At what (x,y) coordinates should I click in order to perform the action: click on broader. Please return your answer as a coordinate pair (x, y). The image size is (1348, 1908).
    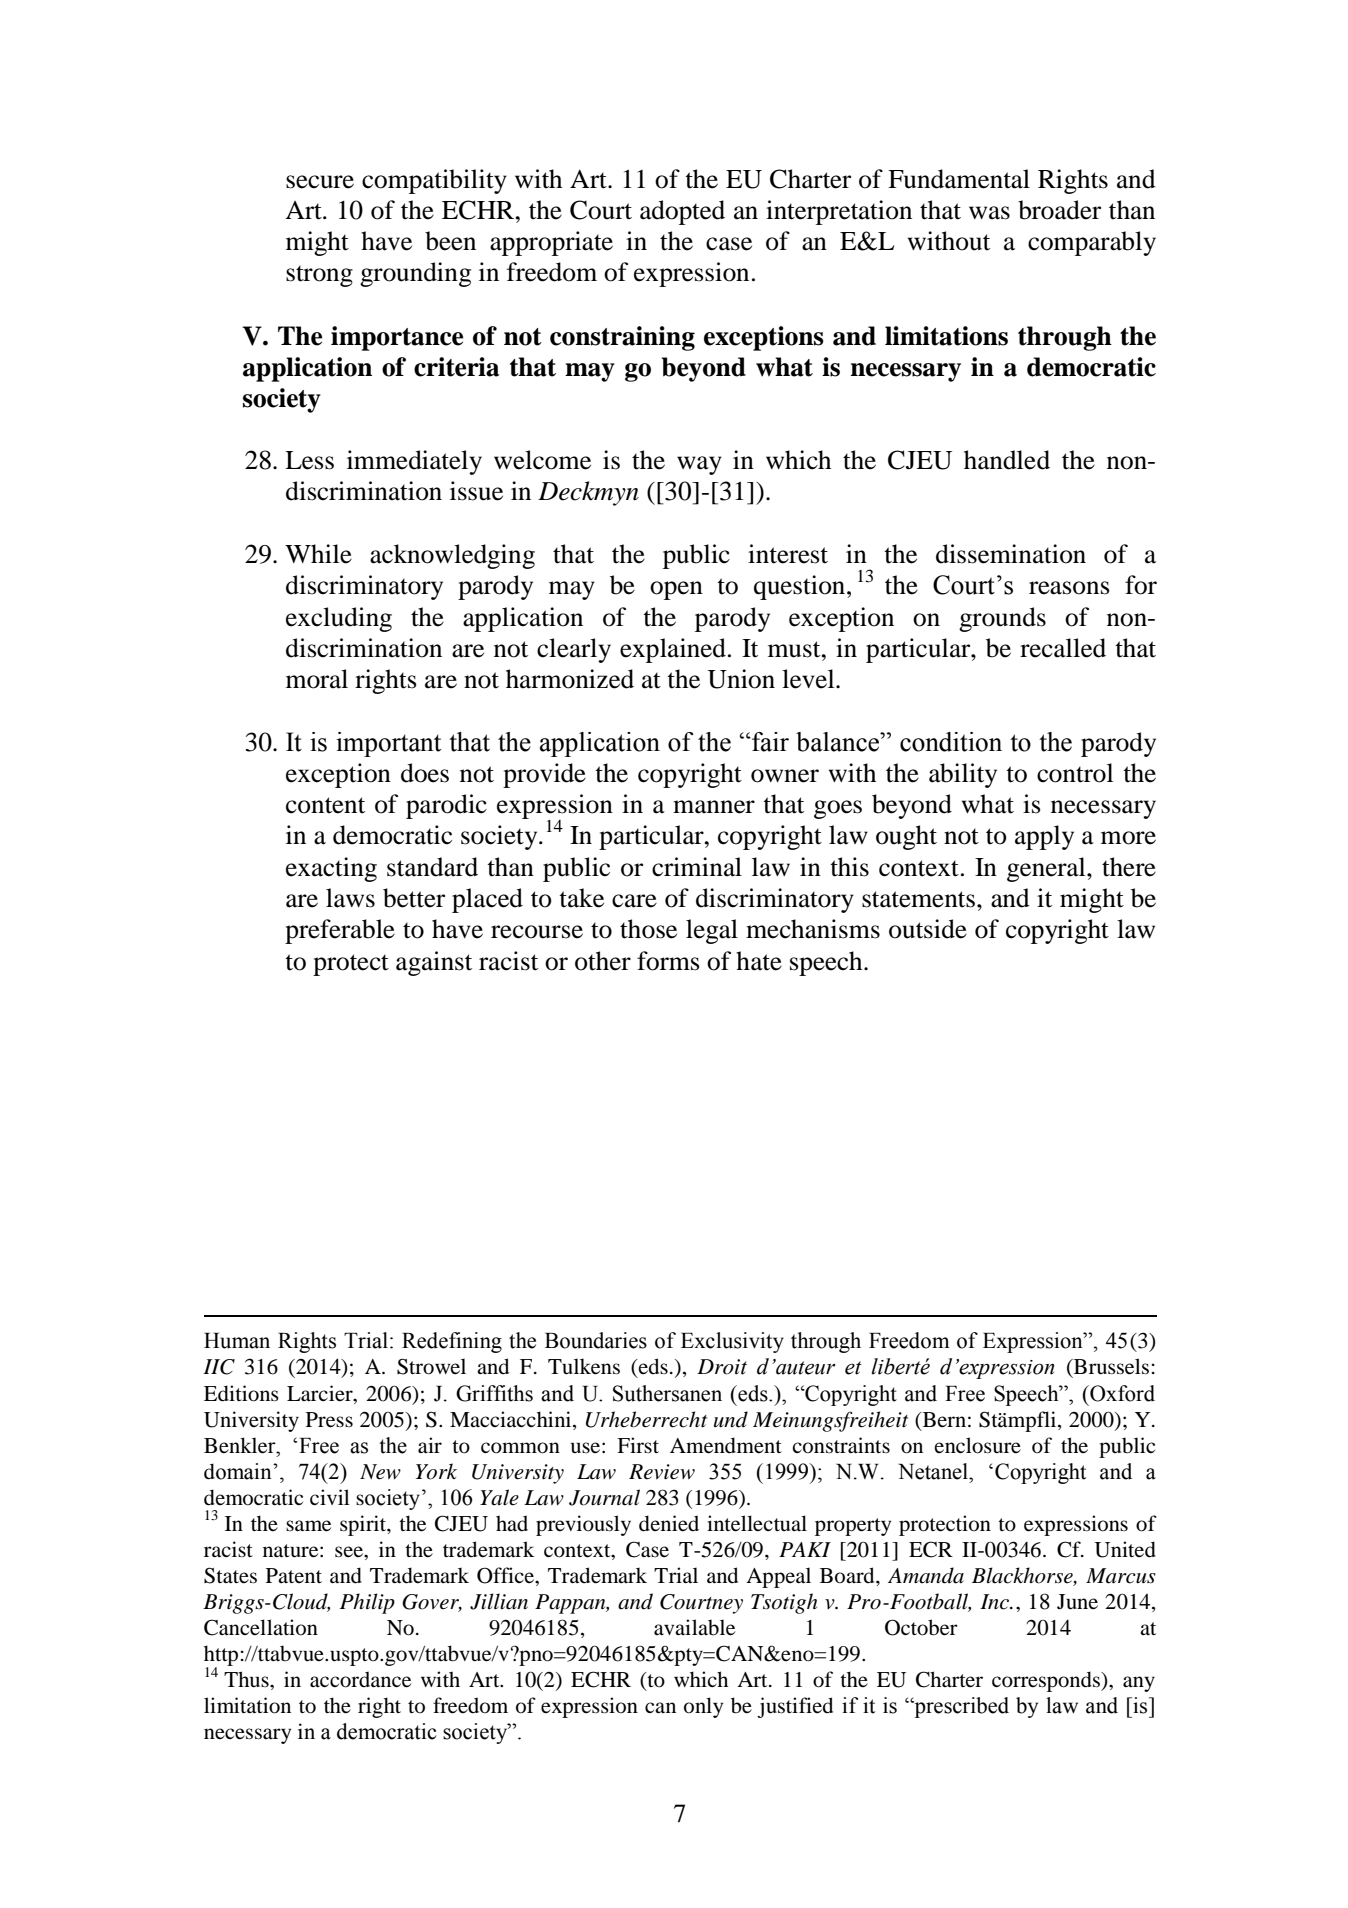
    Looking at the image, I should click on (1059, 210).
